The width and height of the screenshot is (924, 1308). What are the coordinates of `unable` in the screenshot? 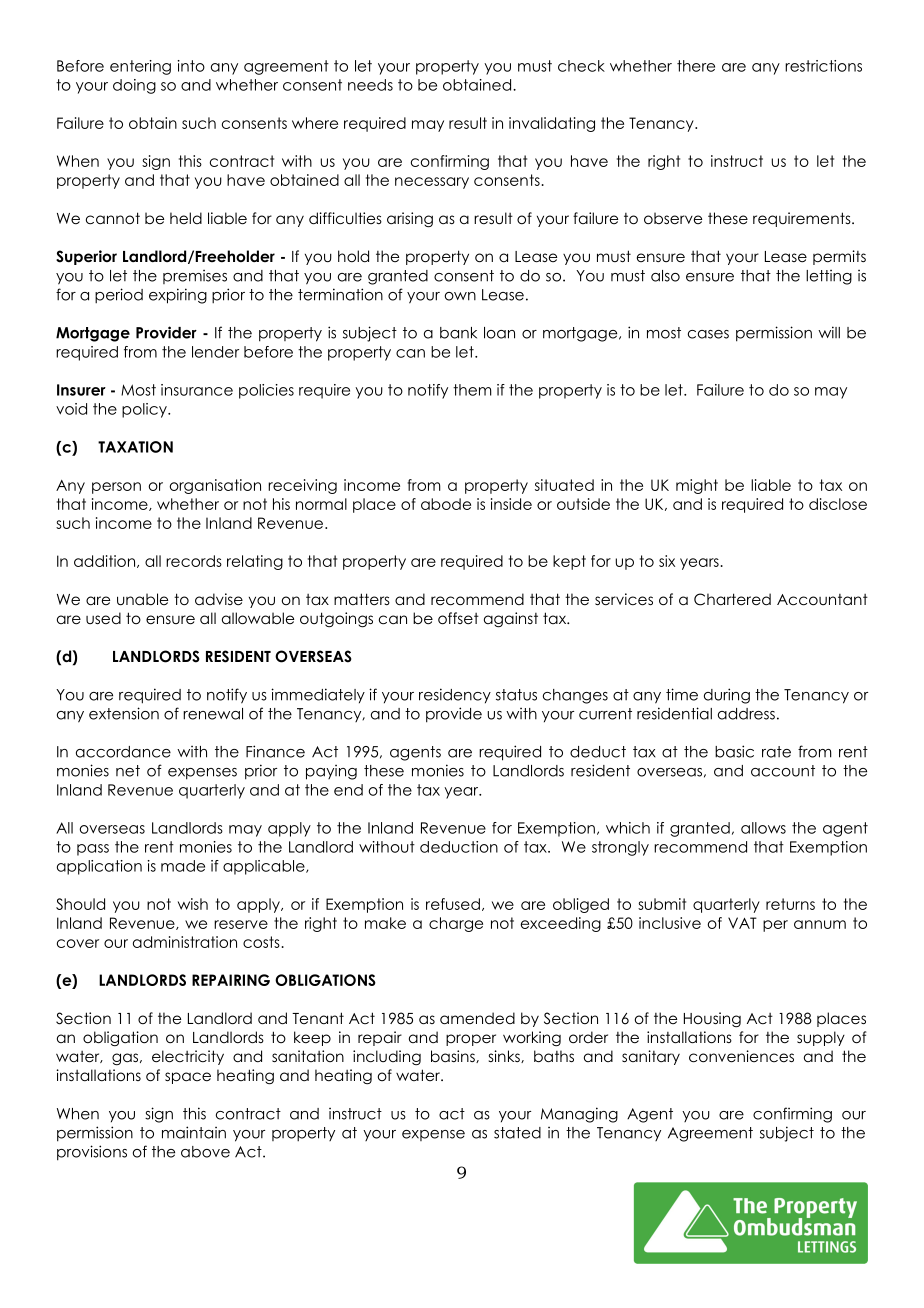 It's located at (142, 599).
